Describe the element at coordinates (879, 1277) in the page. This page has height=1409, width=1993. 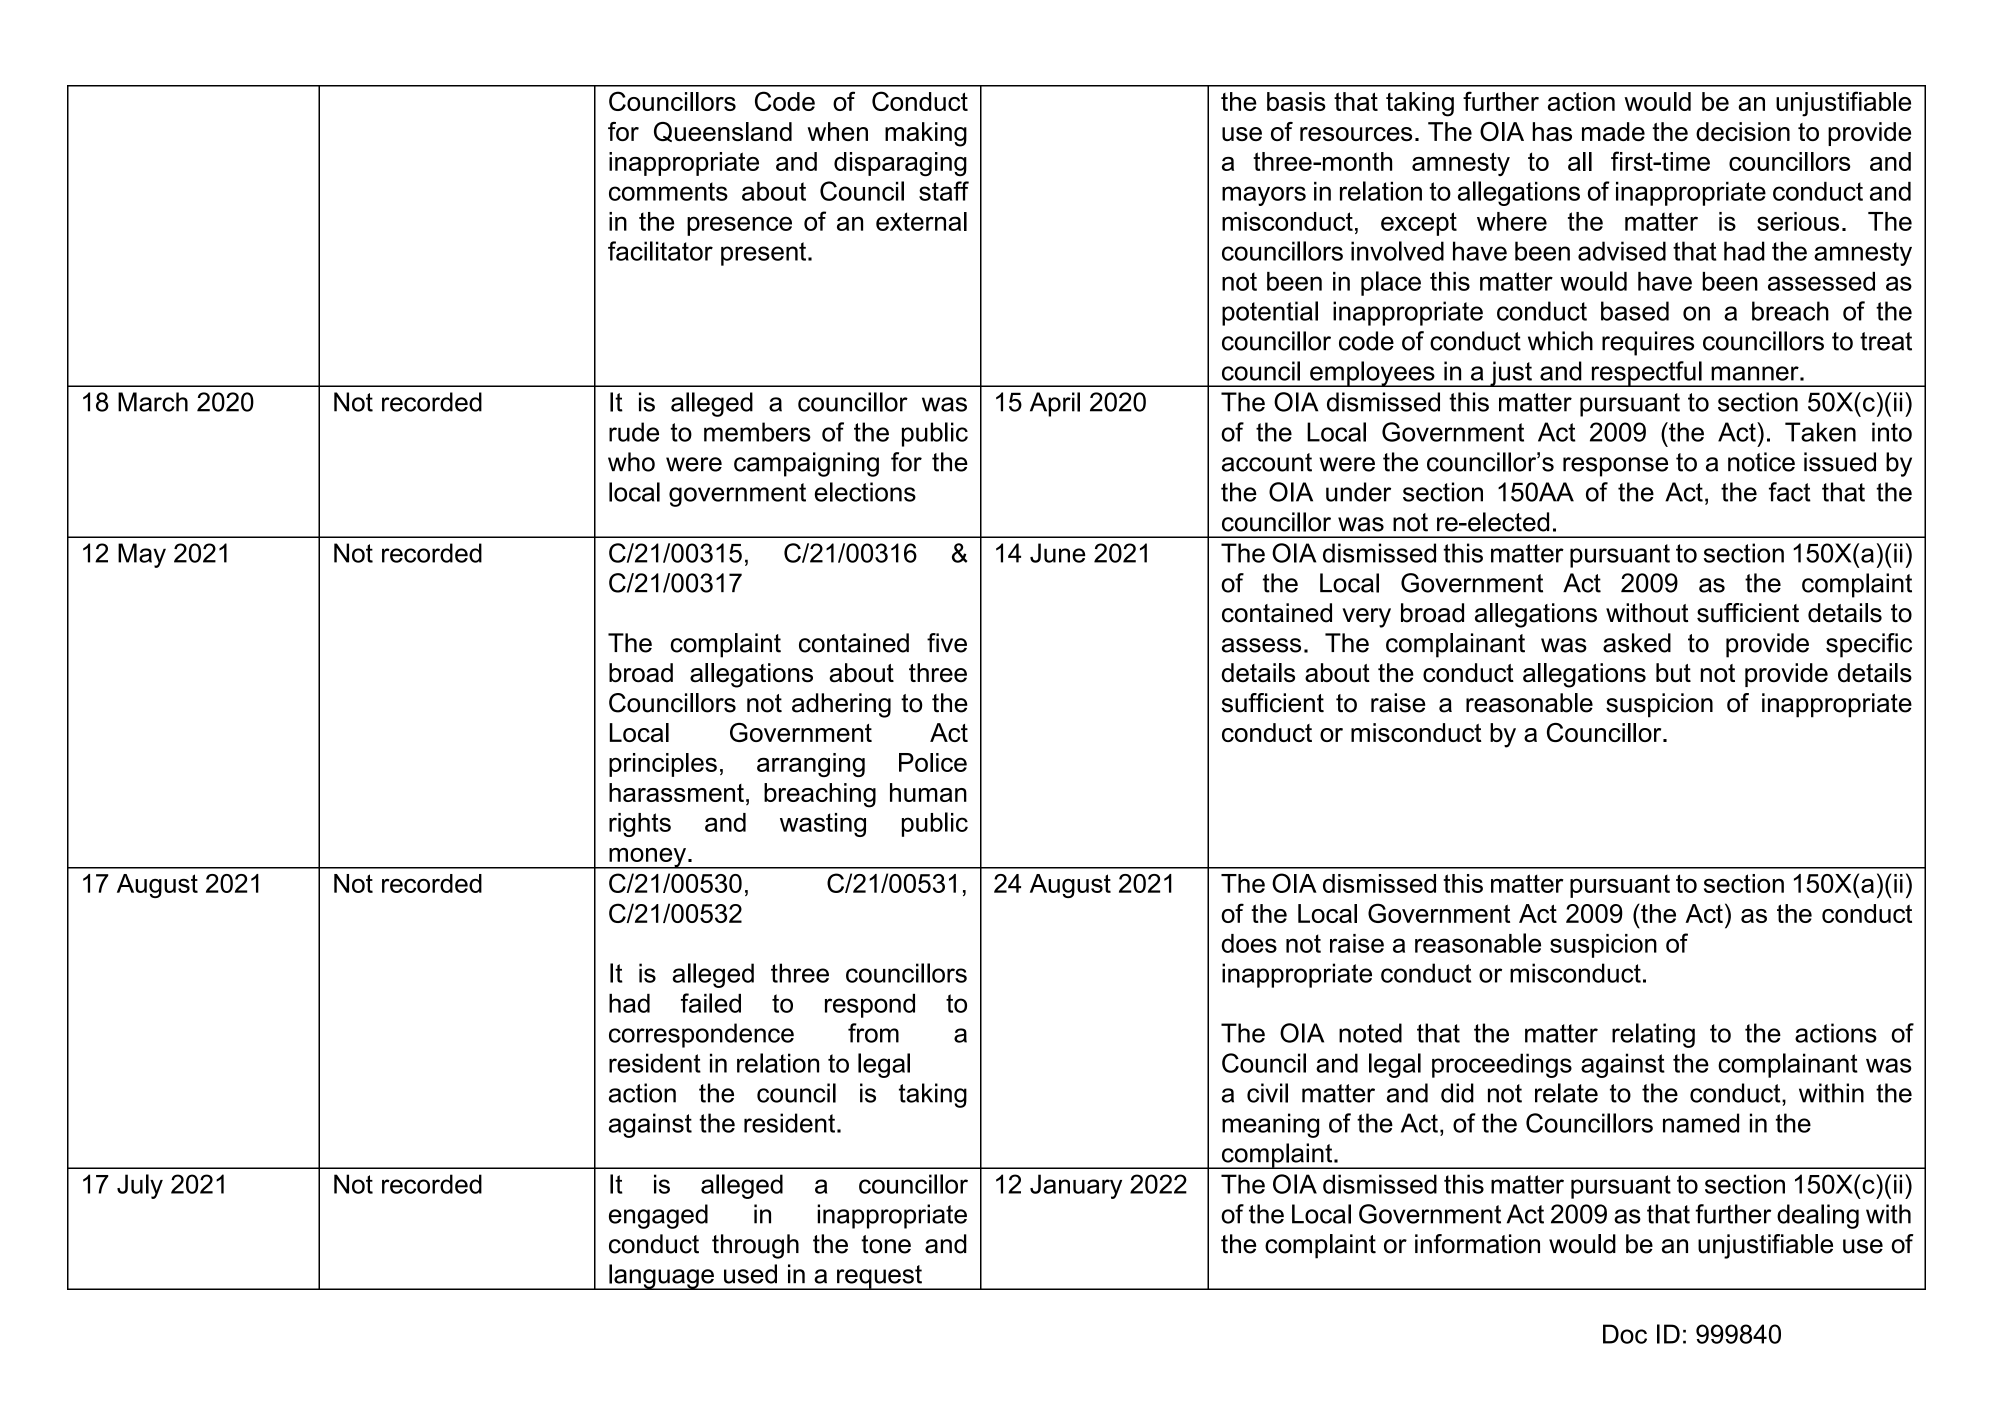
I see `request` at that location.
